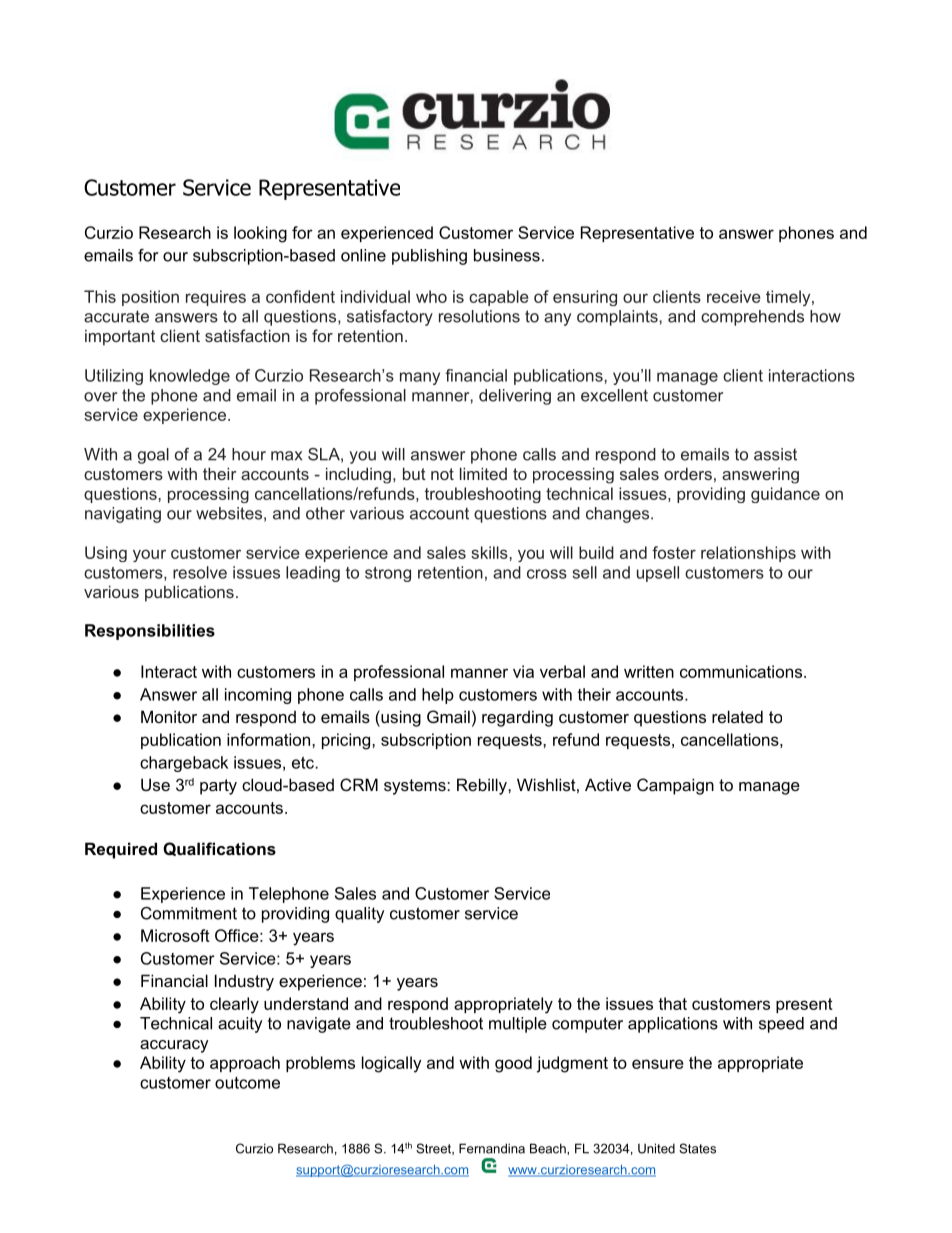 This image has width=952, height=1233. I want to click on outcome, so click(247, 1083).
